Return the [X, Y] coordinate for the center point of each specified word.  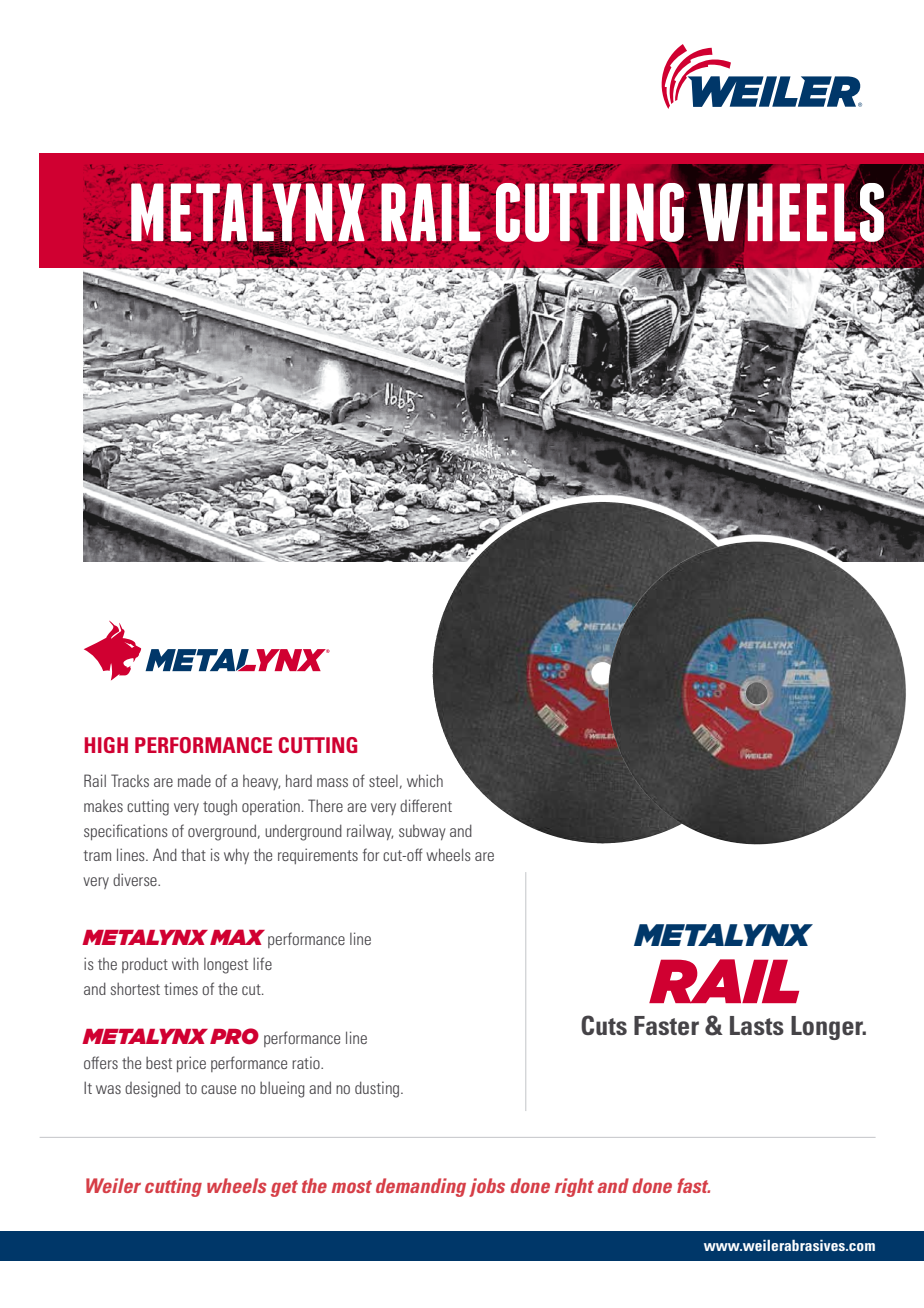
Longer [828, 1028]
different [426, 805]
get [284, 1188]
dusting [378, 1089]
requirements [318, 856]
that [193, 854]
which [425, 780]
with [185, 963]
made [194, 781]
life [262, 963]
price [191, 1064]
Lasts [757, 1025]
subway [422, 832]
